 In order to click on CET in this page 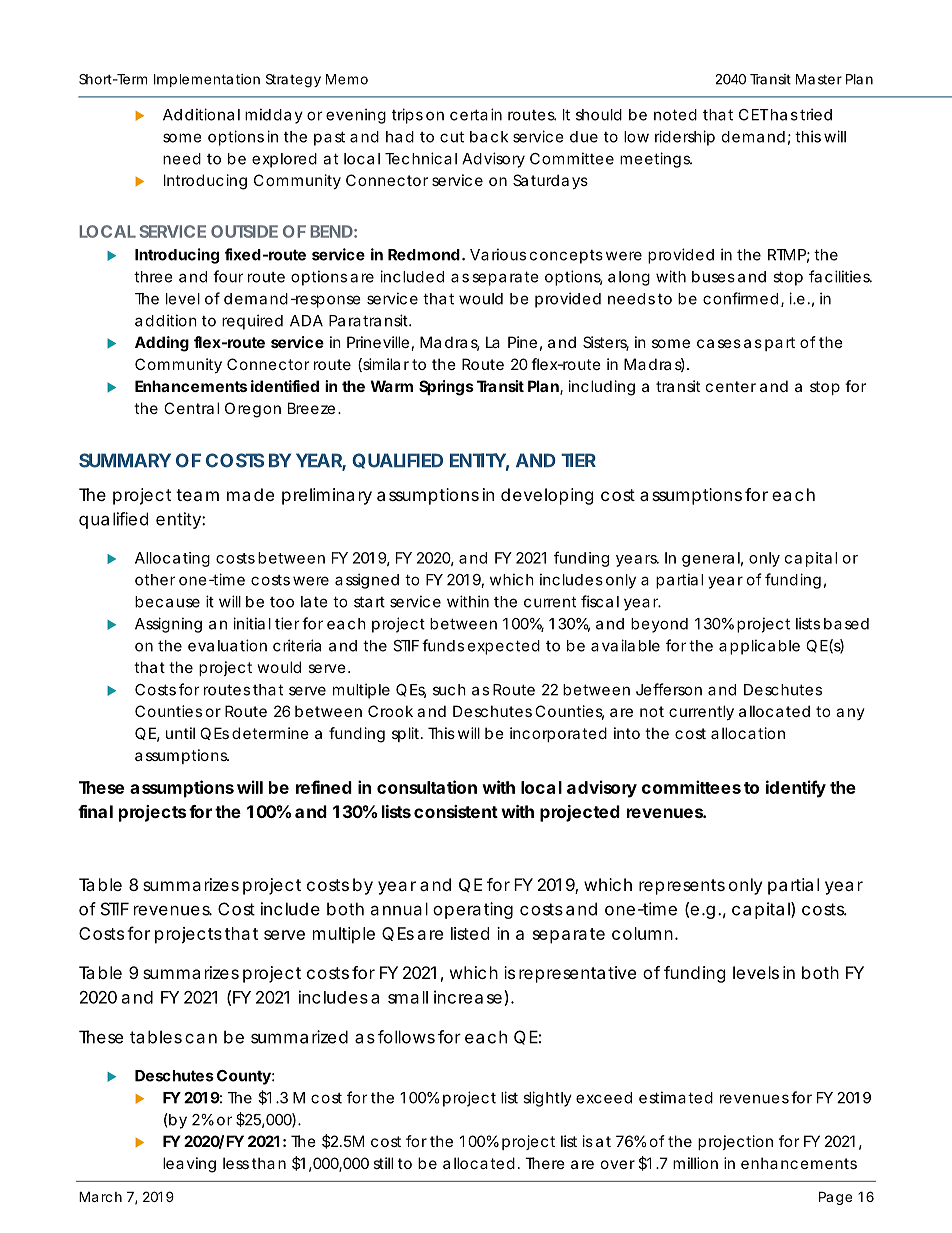, I will do `click(754, 115)`.
